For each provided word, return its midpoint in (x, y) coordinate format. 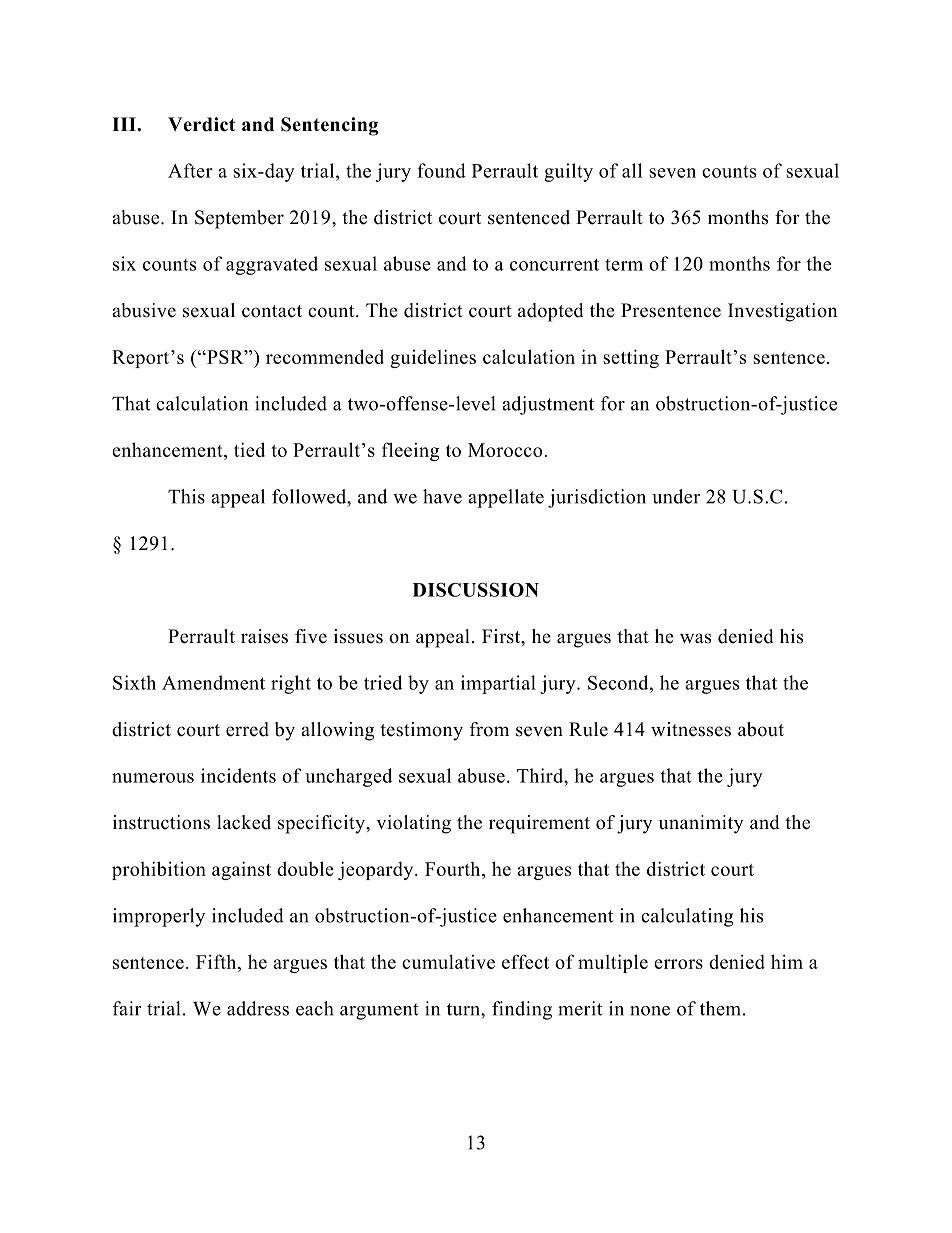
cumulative (448, 961)
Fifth (217, 961)
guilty (568, 172)
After (190, 170)
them (720, 1008)
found (441, 170)
